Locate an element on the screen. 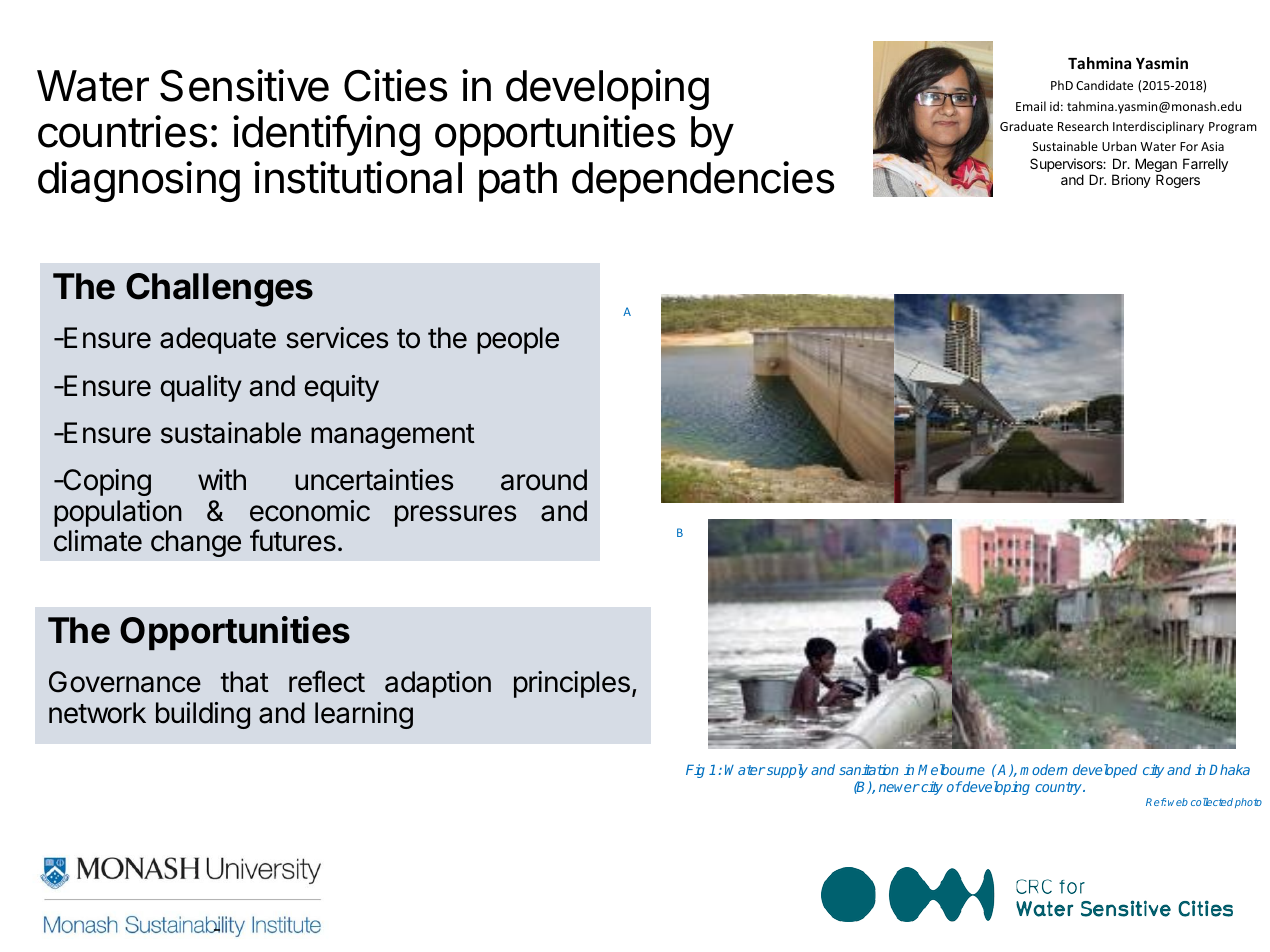 This screenshot has width=1270, height=952. quality is located at coordinates (201, 388).
